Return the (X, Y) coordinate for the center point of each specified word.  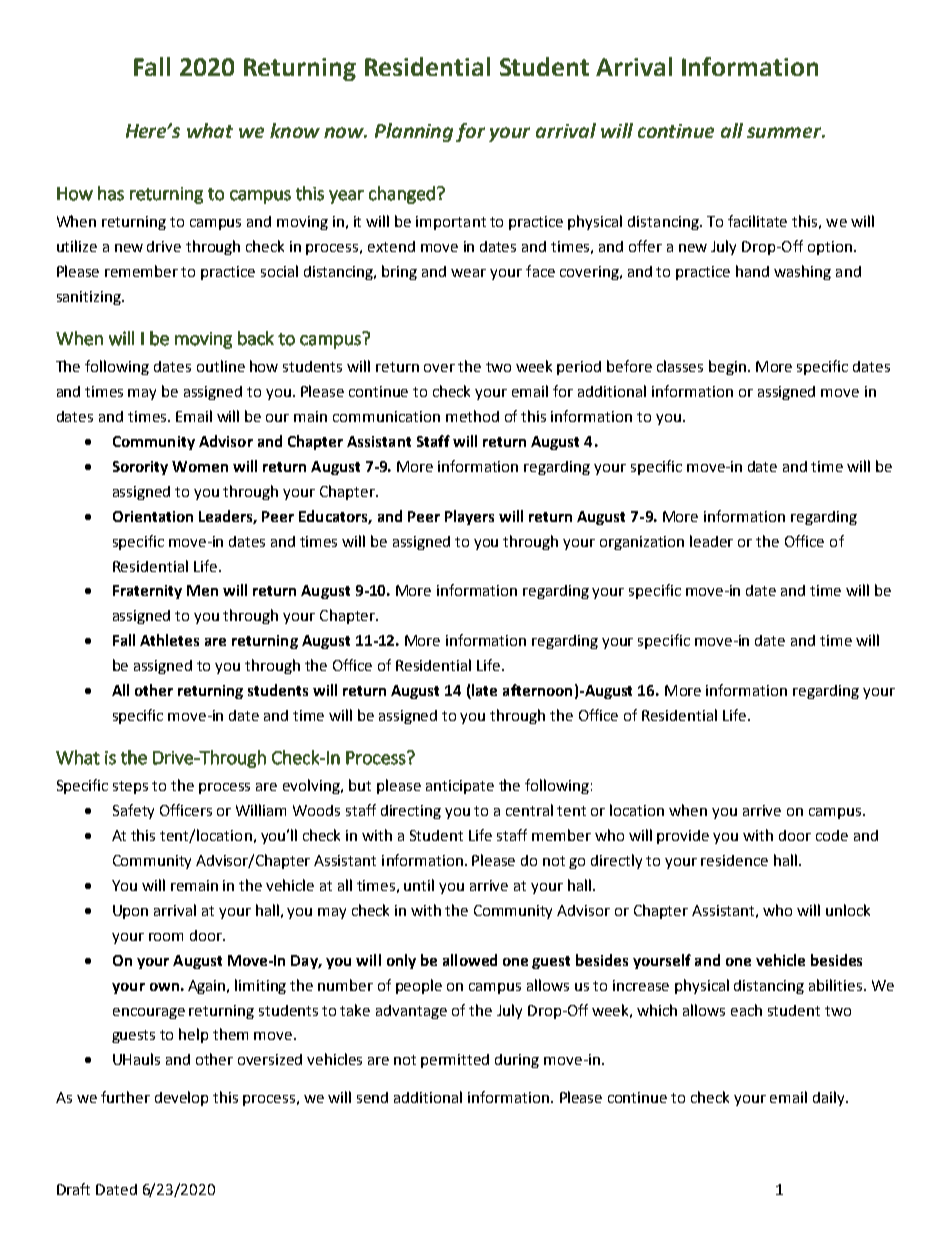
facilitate (757, 221)
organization (642, 543)
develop (181, 1098)
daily (830, 1098)
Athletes (169, 640)
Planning (414, 132)
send (372, 1097)
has (111, 193)
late (483, 691)
